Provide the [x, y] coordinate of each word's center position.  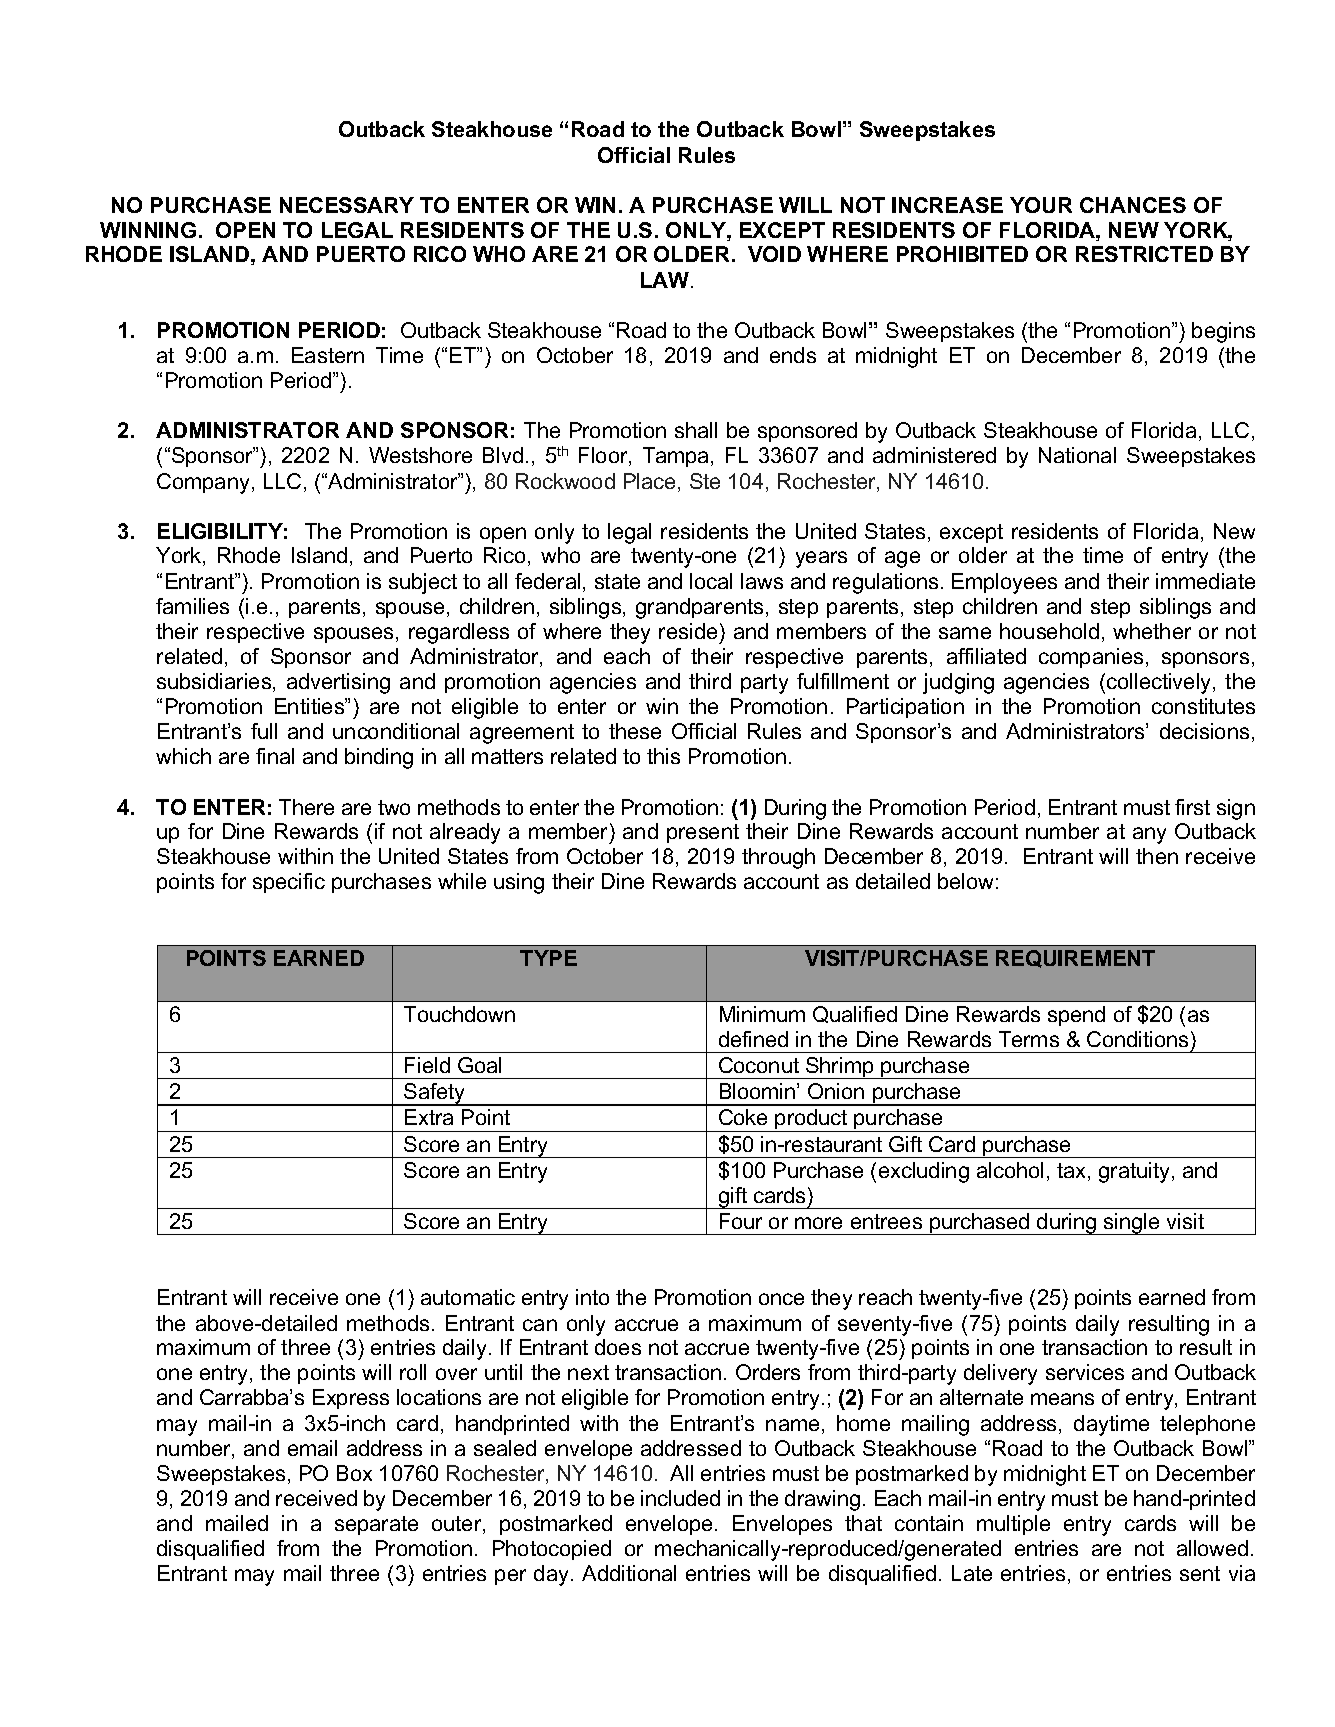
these [635, 731]
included [680, 1498]
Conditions [1137, 1039]
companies [1091, 658]
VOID [774, 254]
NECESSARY [347, 205]
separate [376, 1525]
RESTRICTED [1144, 254]
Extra [429, 1117]
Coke [743, 1117]
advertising [338, 683]
